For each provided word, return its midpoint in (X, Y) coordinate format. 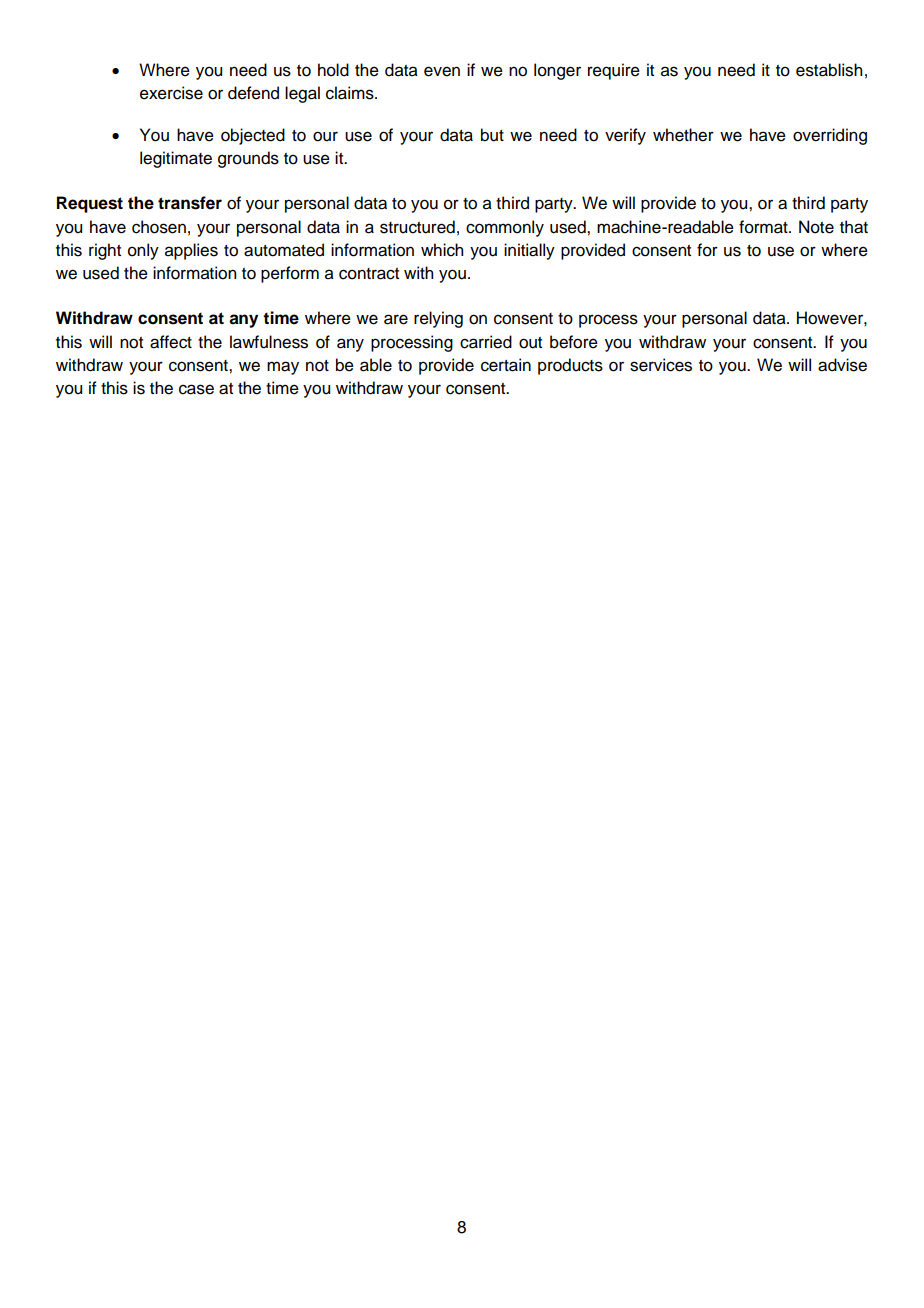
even (442, 71)
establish (829, 70)
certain (506, 365)
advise (842, 365)
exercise (171, 93)
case (196, 389)
